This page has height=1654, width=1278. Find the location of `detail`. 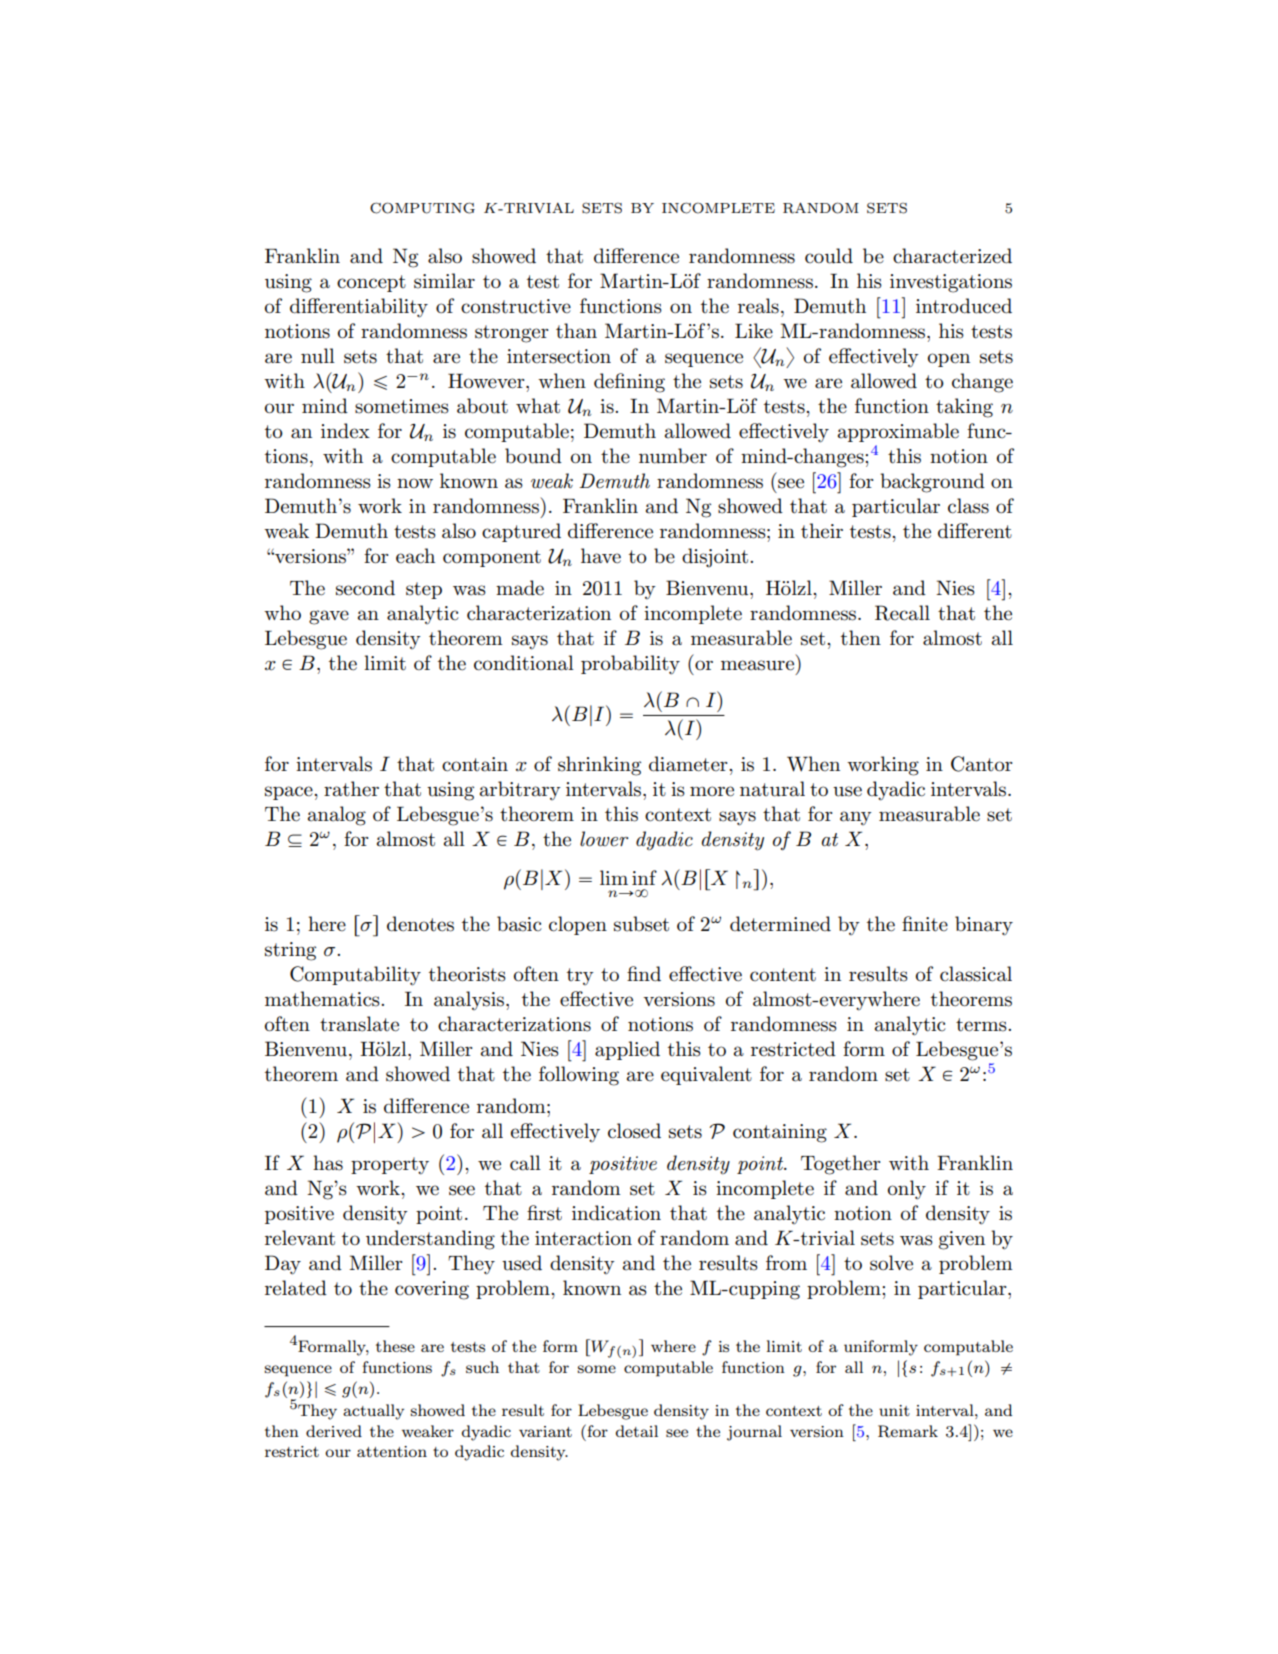

detail is located at coordinates (637, 1431).
